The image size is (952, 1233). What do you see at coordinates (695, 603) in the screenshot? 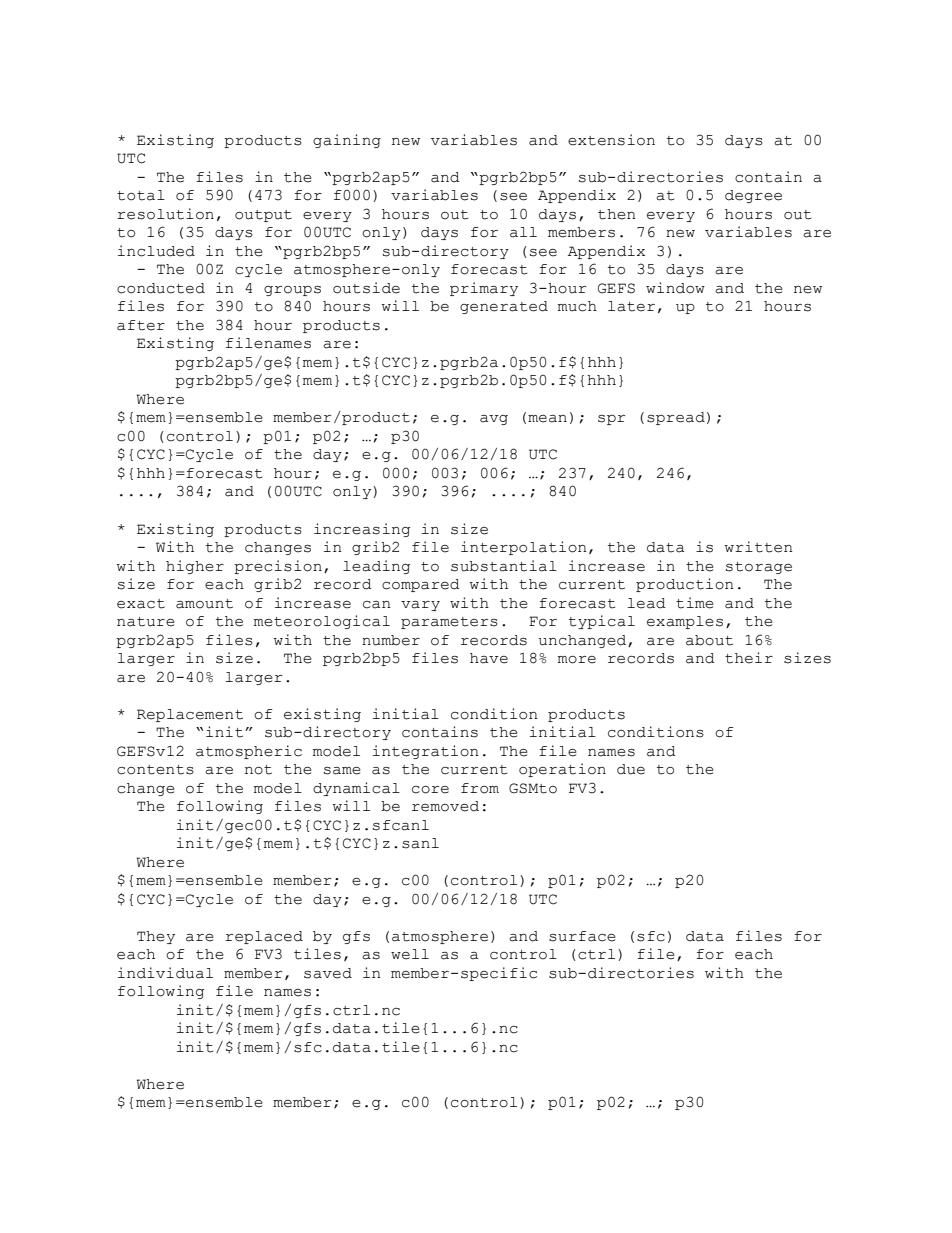
I see `time` at bounding box center [695, 603].
